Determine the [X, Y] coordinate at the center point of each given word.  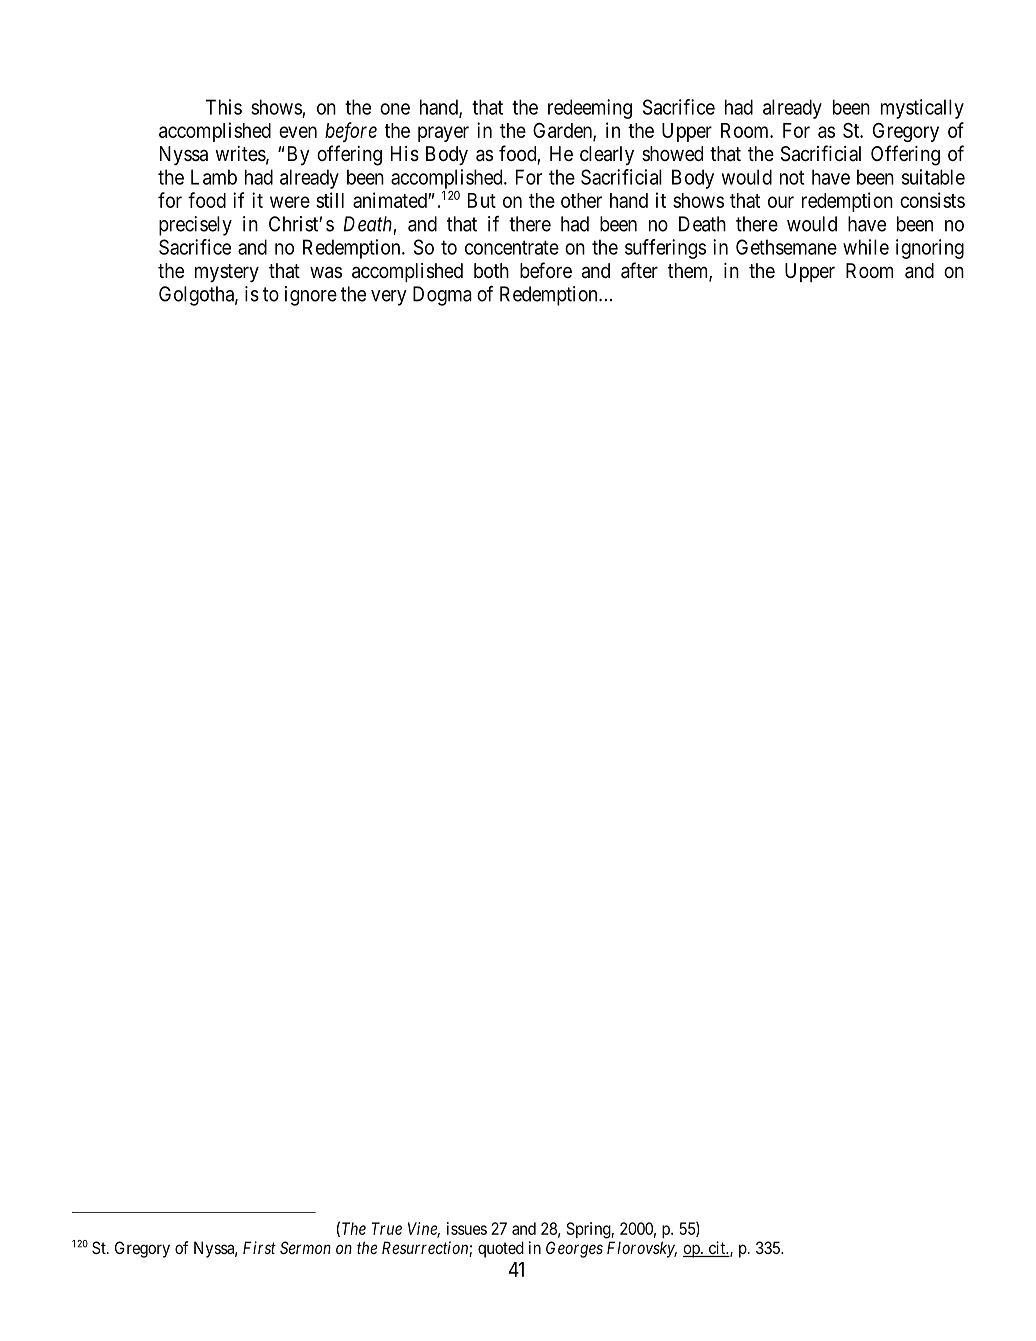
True [387, 1228]
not [792, 177]
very [389, 298]
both [491, 270]
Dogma [442, 296]
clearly [607, 155]
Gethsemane [786, 247]
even [298, 132]
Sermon [305, 1247]
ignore [311, 296]
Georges [574, 1249]
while [866, 247]
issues [467, 1228]
